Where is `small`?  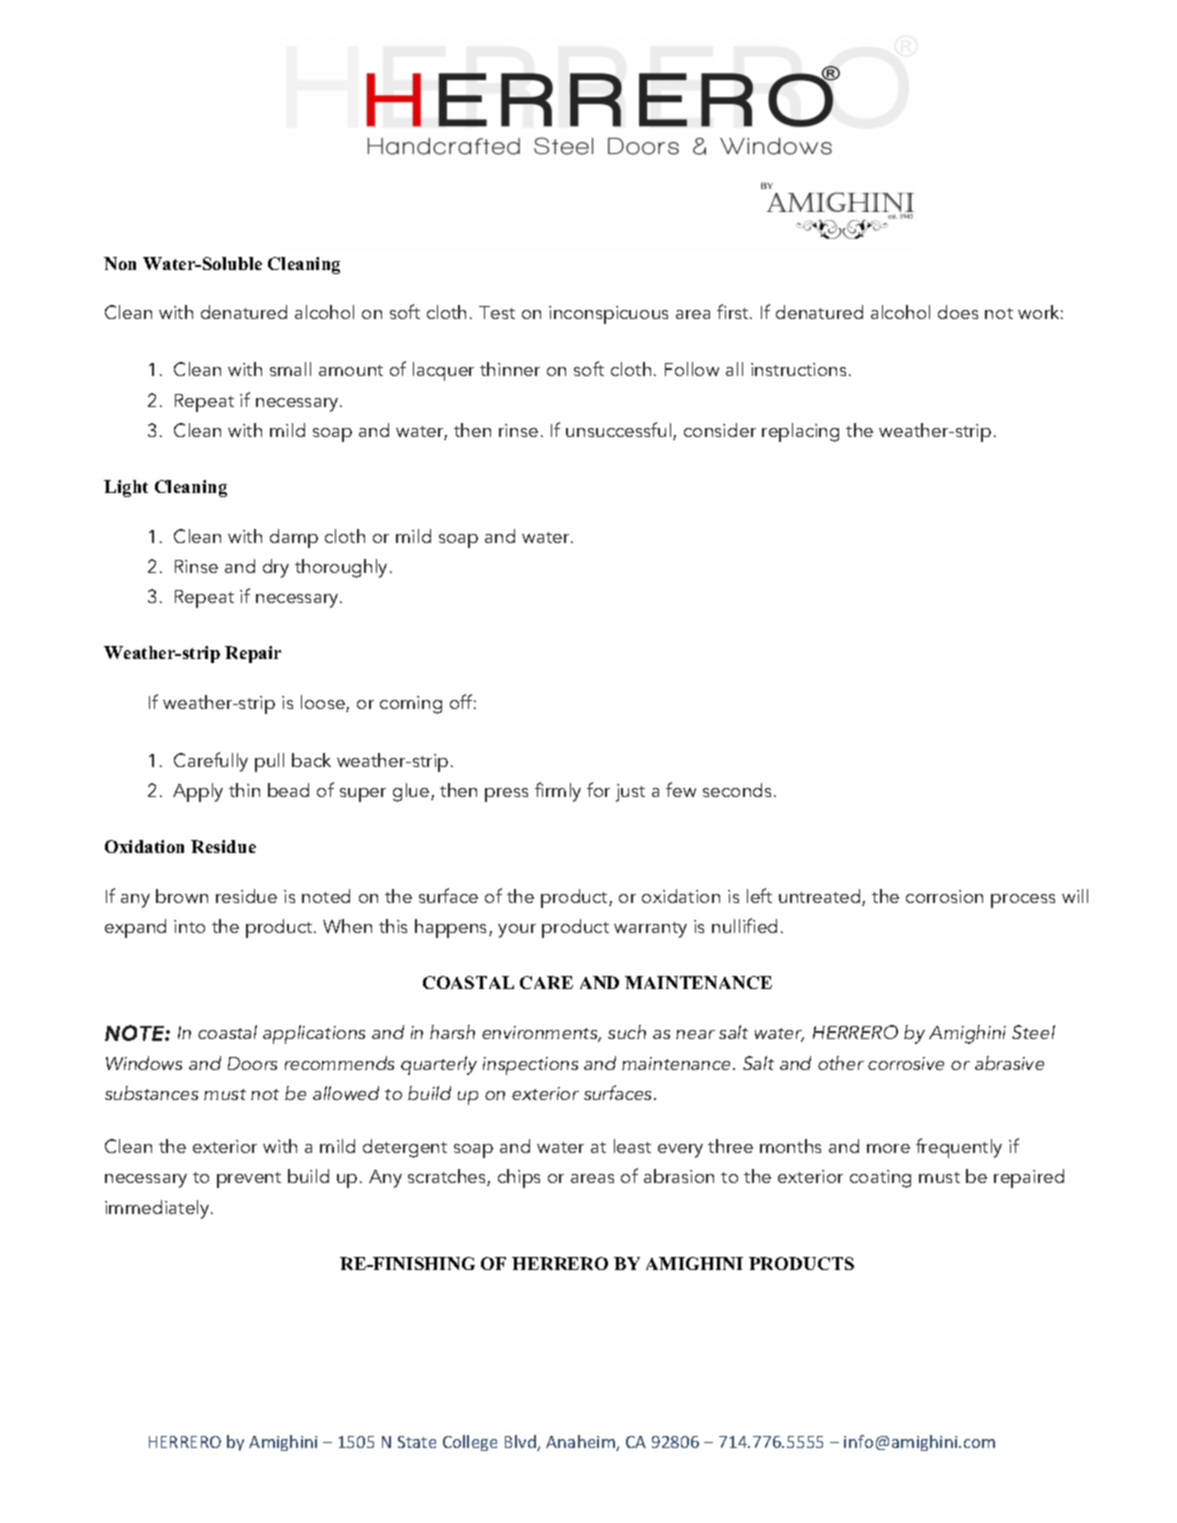
small is located at coordinates (290, 369).
